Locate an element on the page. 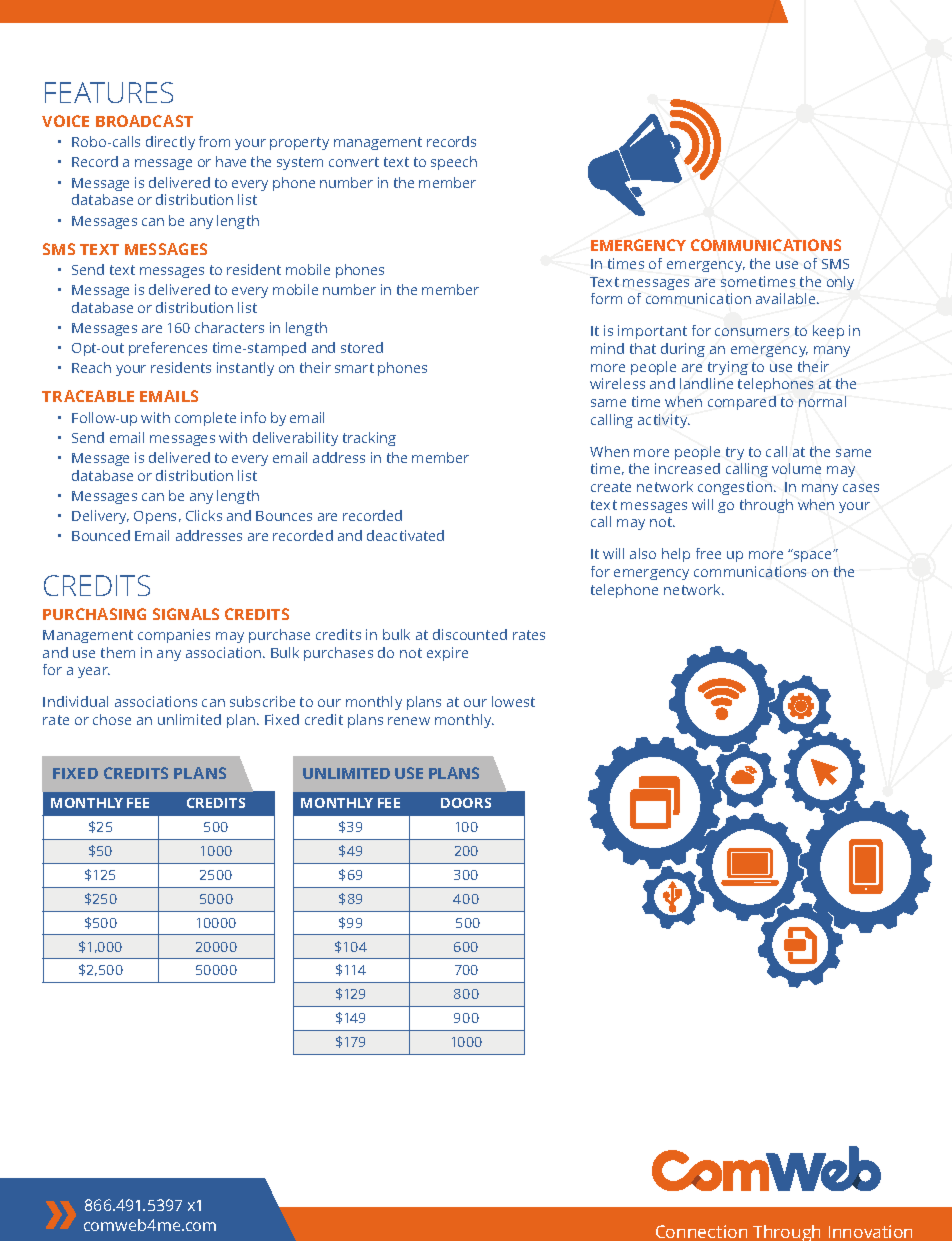 The width and height of the image is (952, 1241). free is located at coordinates (708, 553).
